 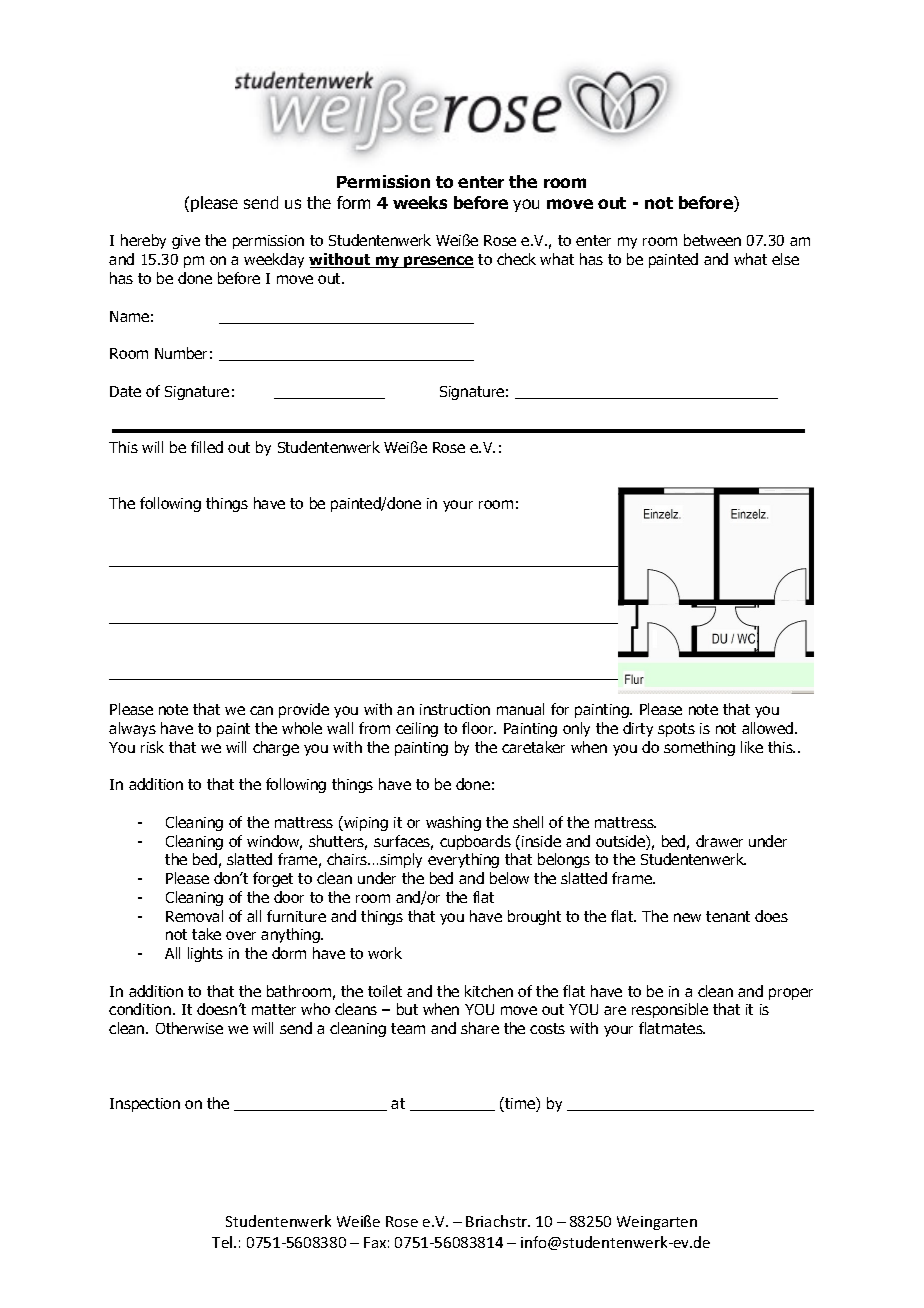 What do you see at coordinates (712, 240) in the screenshot?
I see `between` at bounding box center [712, 240].
